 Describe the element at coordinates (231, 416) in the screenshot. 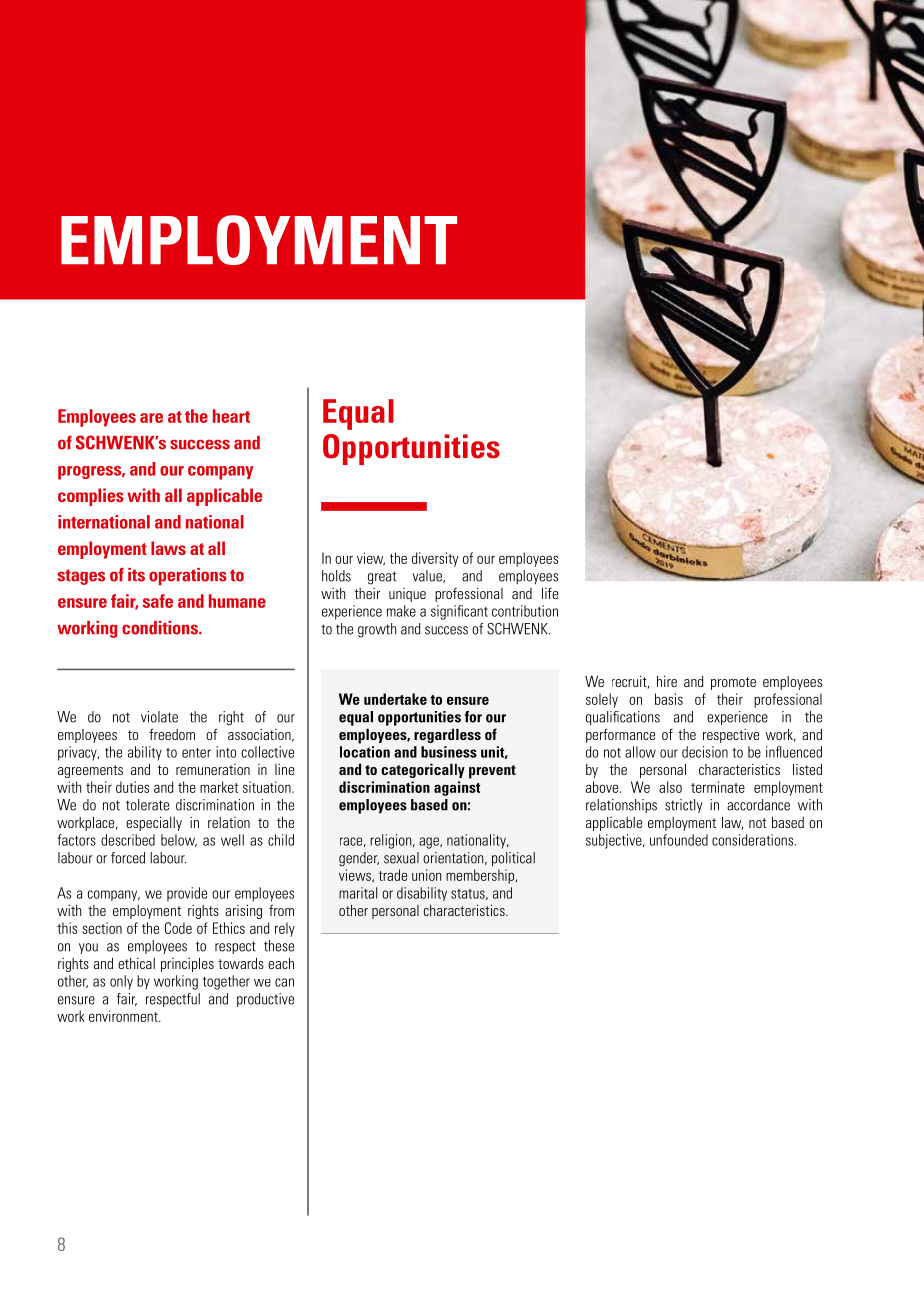

I see `heart` at that location.
